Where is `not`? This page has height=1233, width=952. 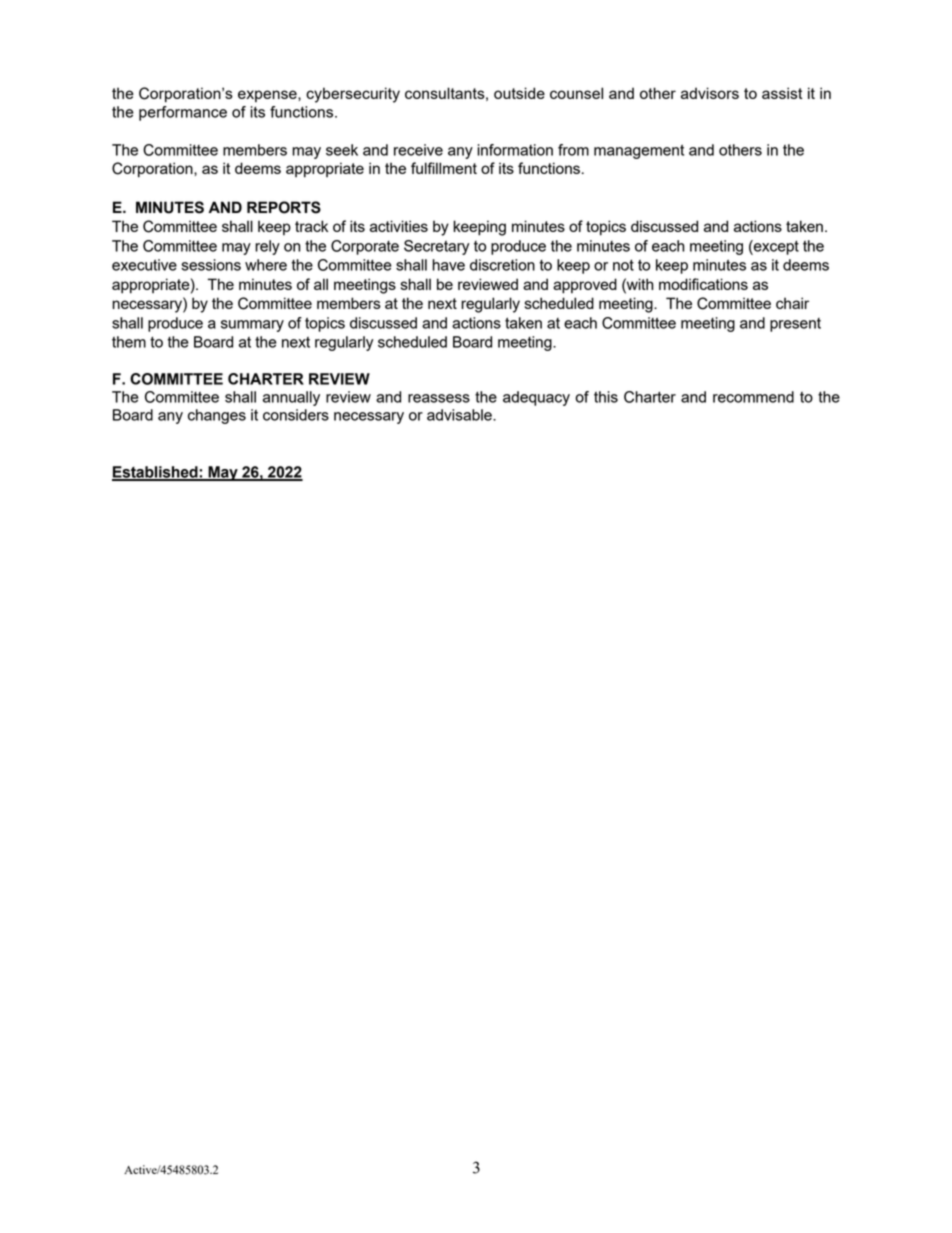
not is located at coordinates (623, 265).
